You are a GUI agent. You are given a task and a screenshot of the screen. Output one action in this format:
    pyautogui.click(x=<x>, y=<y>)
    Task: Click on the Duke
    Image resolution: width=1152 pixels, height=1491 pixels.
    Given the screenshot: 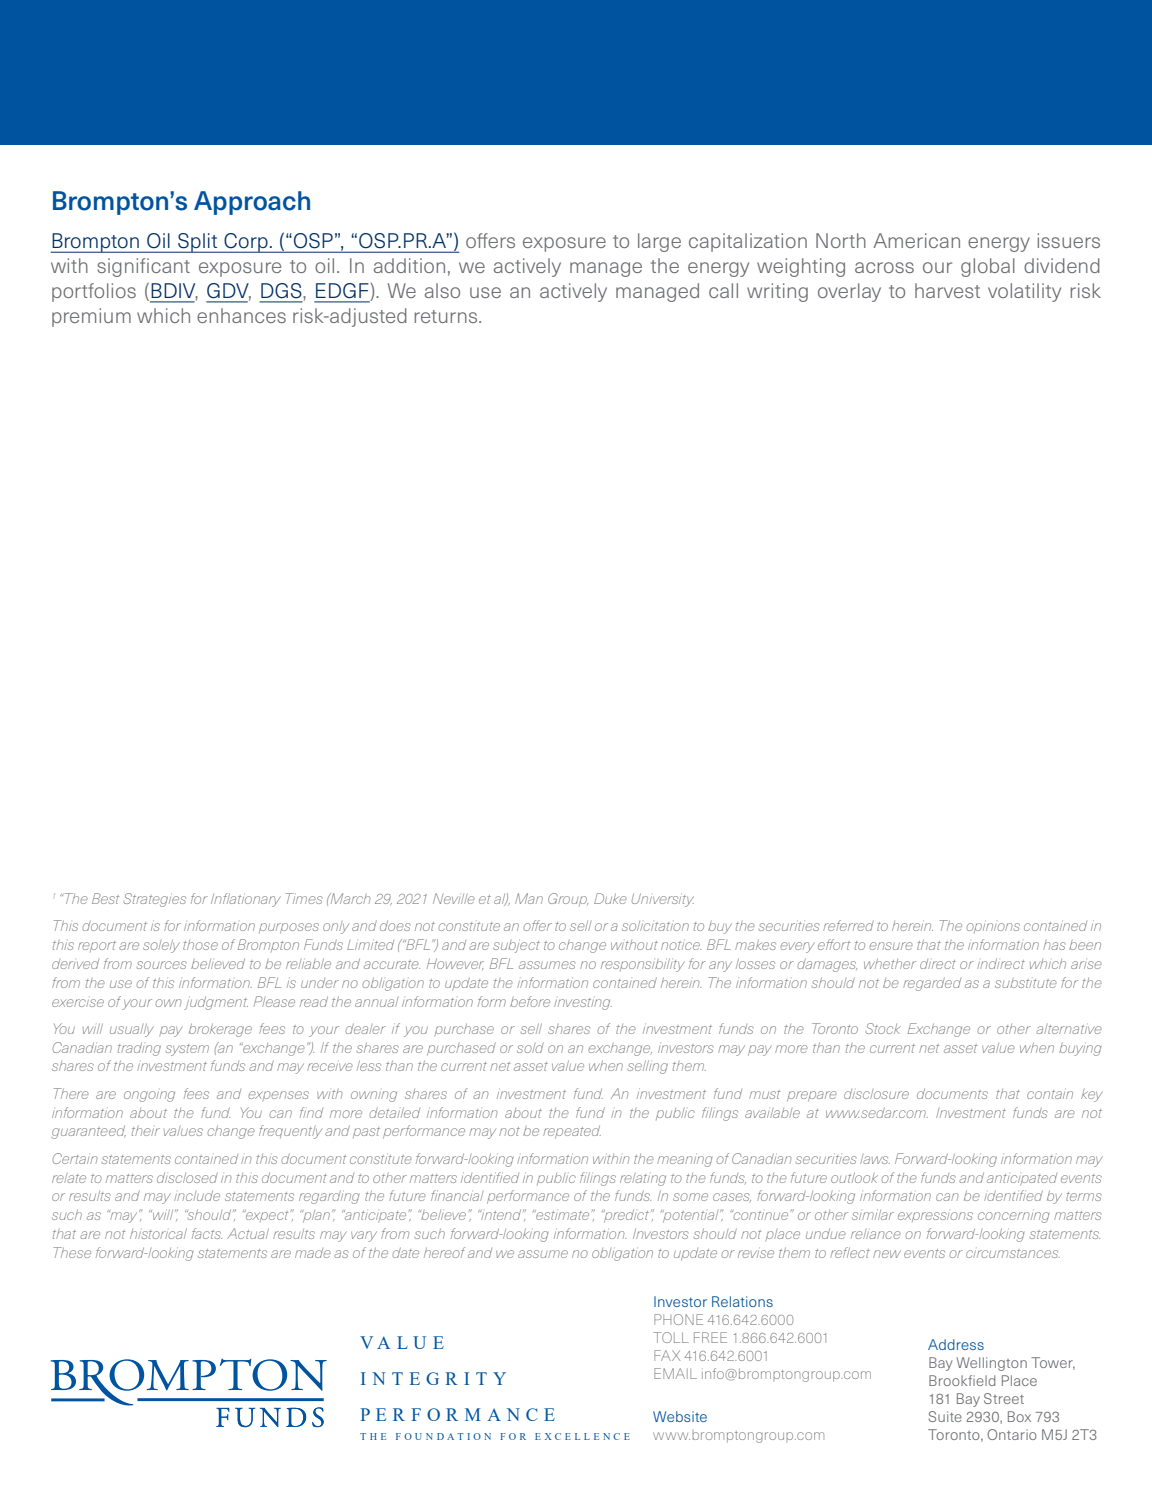 What is the action you would take?
    pyautogui.click(x=610, y=898)
